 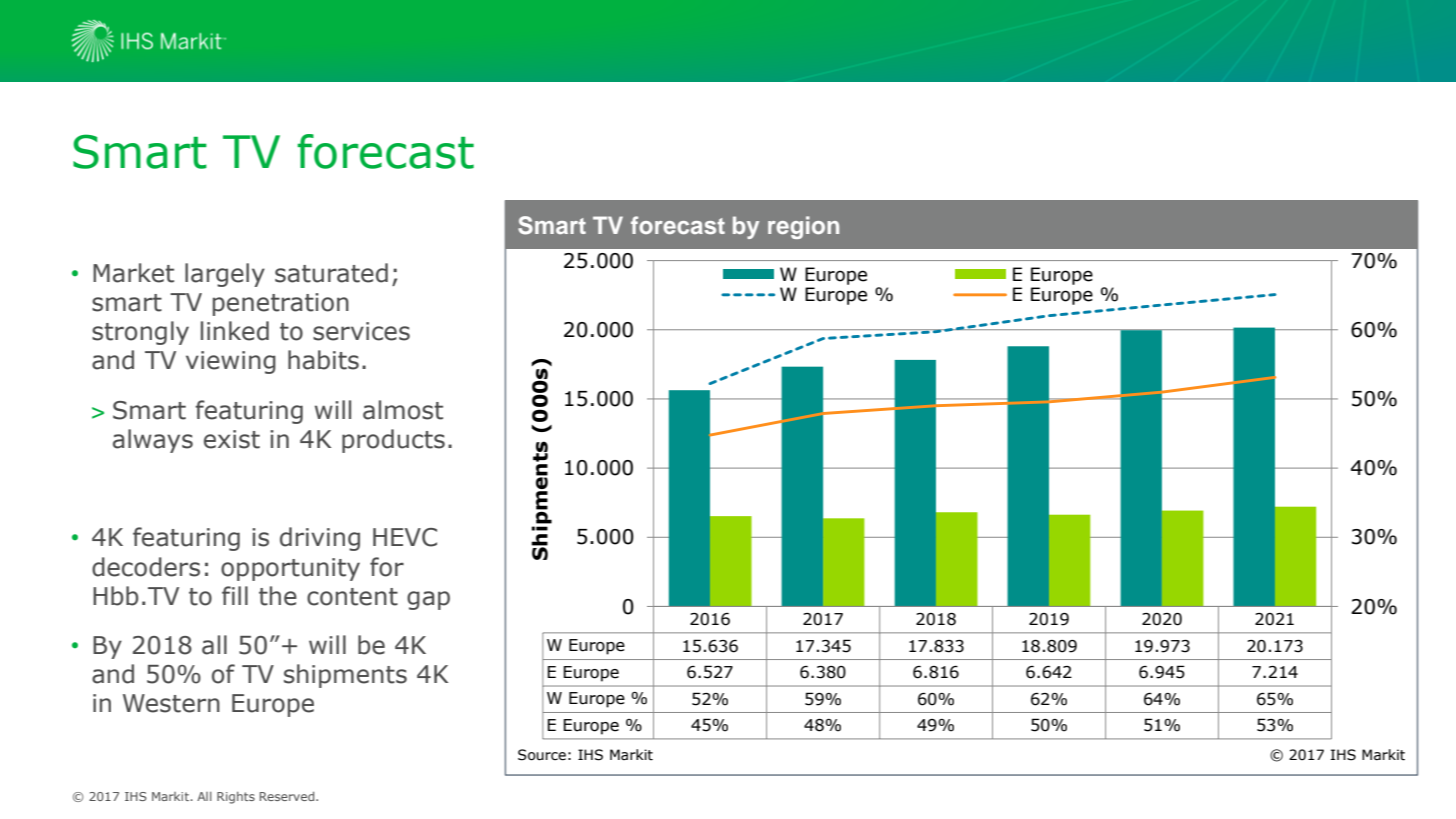 I want to click on driving, so click(x=320, y=539).
